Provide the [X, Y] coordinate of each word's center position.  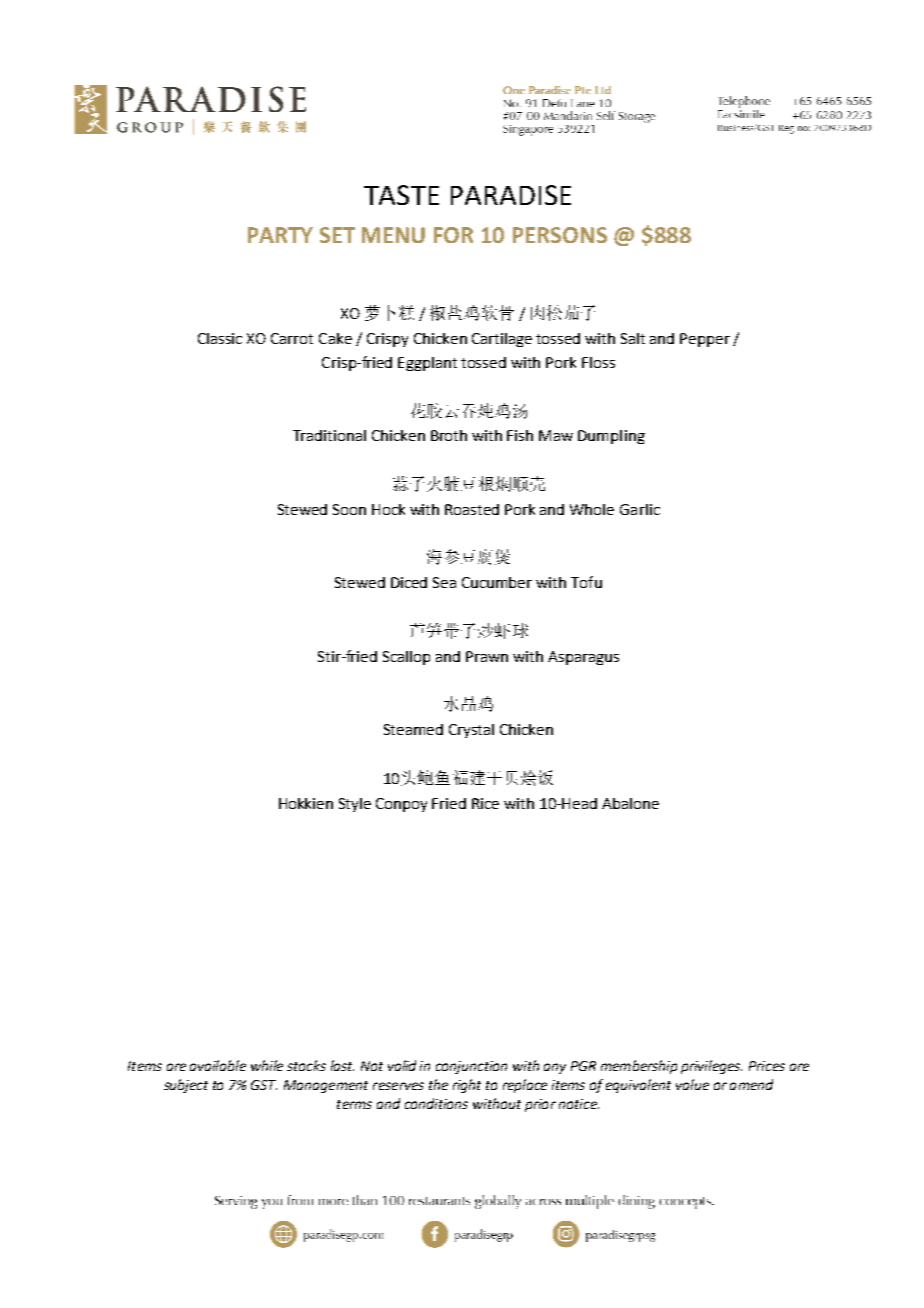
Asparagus [583, 658]
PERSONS [560, 235]
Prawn [487, 656]
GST [264, 1085]
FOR [453, 235]
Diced [409, 582]
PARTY [280, 235]
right [467, 1086]
